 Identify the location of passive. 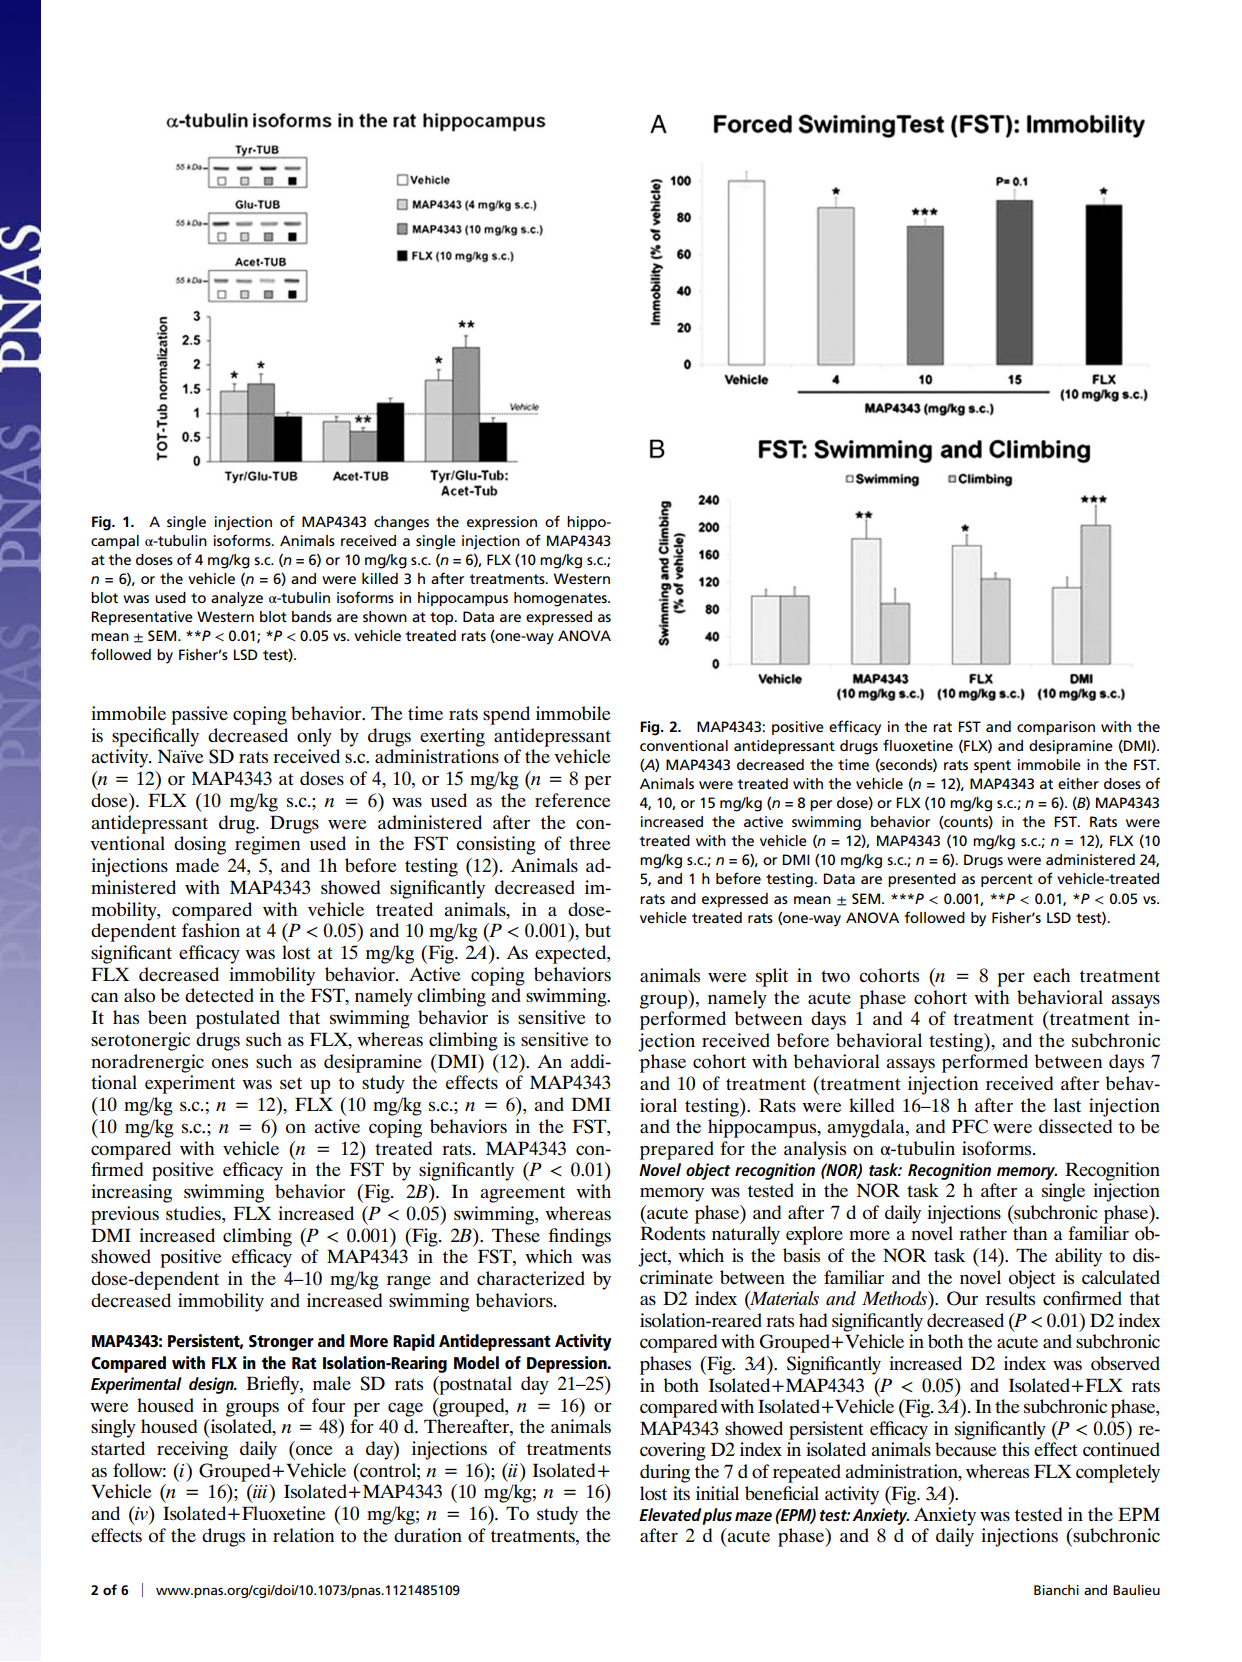
(199, 715).
